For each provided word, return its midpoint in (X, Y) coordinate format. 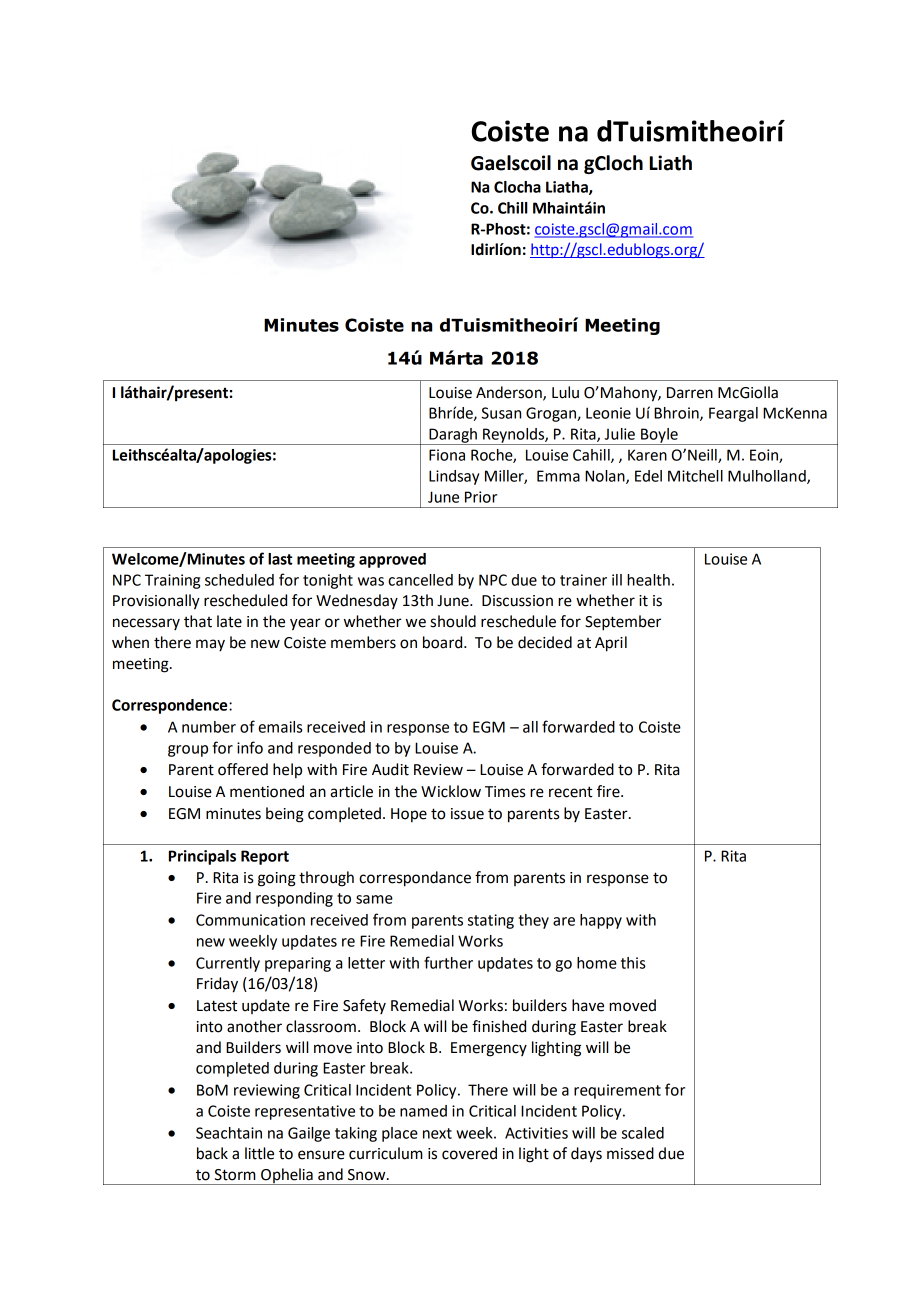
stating (491, 921)
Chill (513, 208)
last (280, 559)
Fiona (447, 455)
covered (469, 1153)
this (633, 963)
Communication (250, 920)
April (611, 644)
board (444, 642)
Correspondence (171, 706)
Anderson (510, 393)
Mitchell (695, 476)
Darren (690, 393)
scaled (643, 1133)
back (212, 1153)
